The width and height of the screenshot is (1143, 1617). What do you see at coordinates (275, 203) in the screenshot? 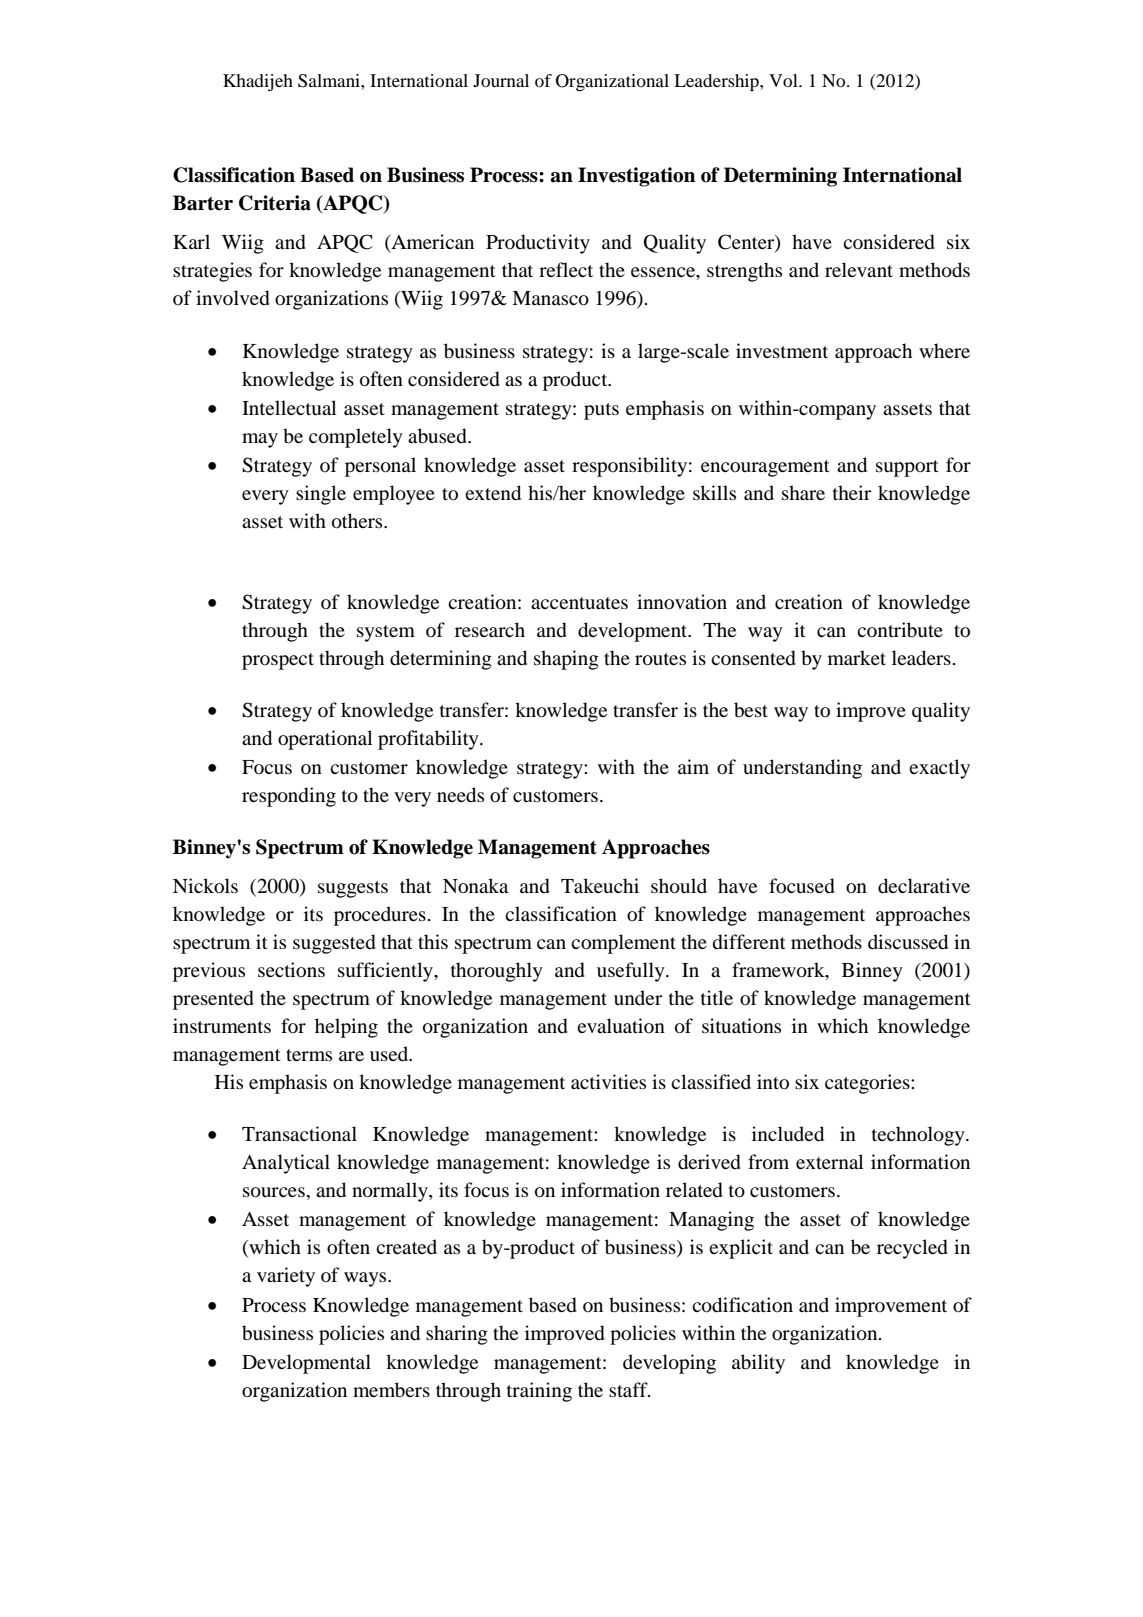
I see `Criteria` at bounding box center [275, 203].
